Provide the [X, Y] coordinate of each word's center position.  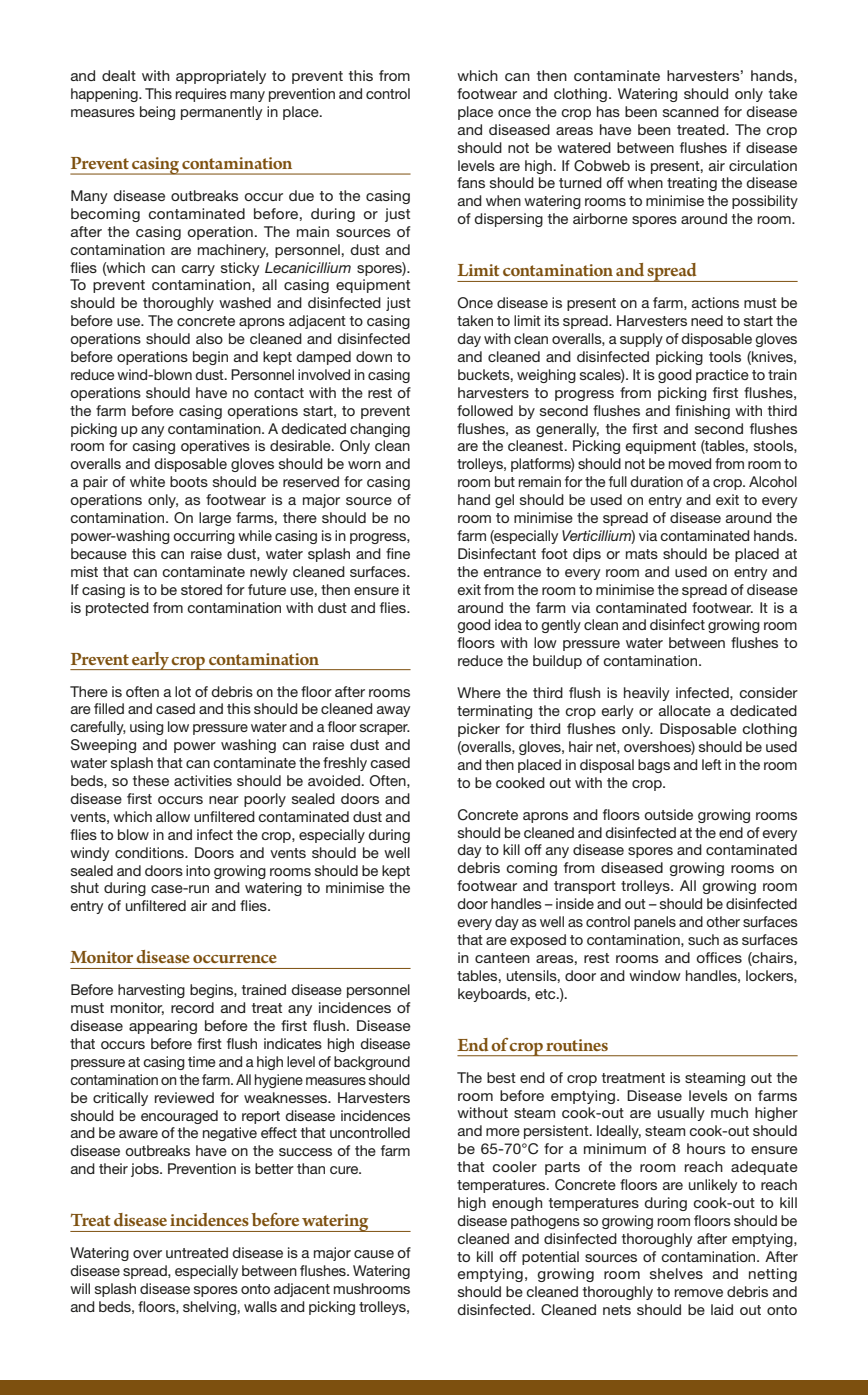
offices [719, 957]
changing [380, 430]
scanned [691, 111]
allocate [685, 710]
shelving [210, 1308]
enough [517, 1204]
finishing [702, 412]
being [157, 113]
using [146, 728]
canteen [502, 958]
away [393, 711]
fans [471, 182]
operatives [215, 447]
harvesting [151, 991]
